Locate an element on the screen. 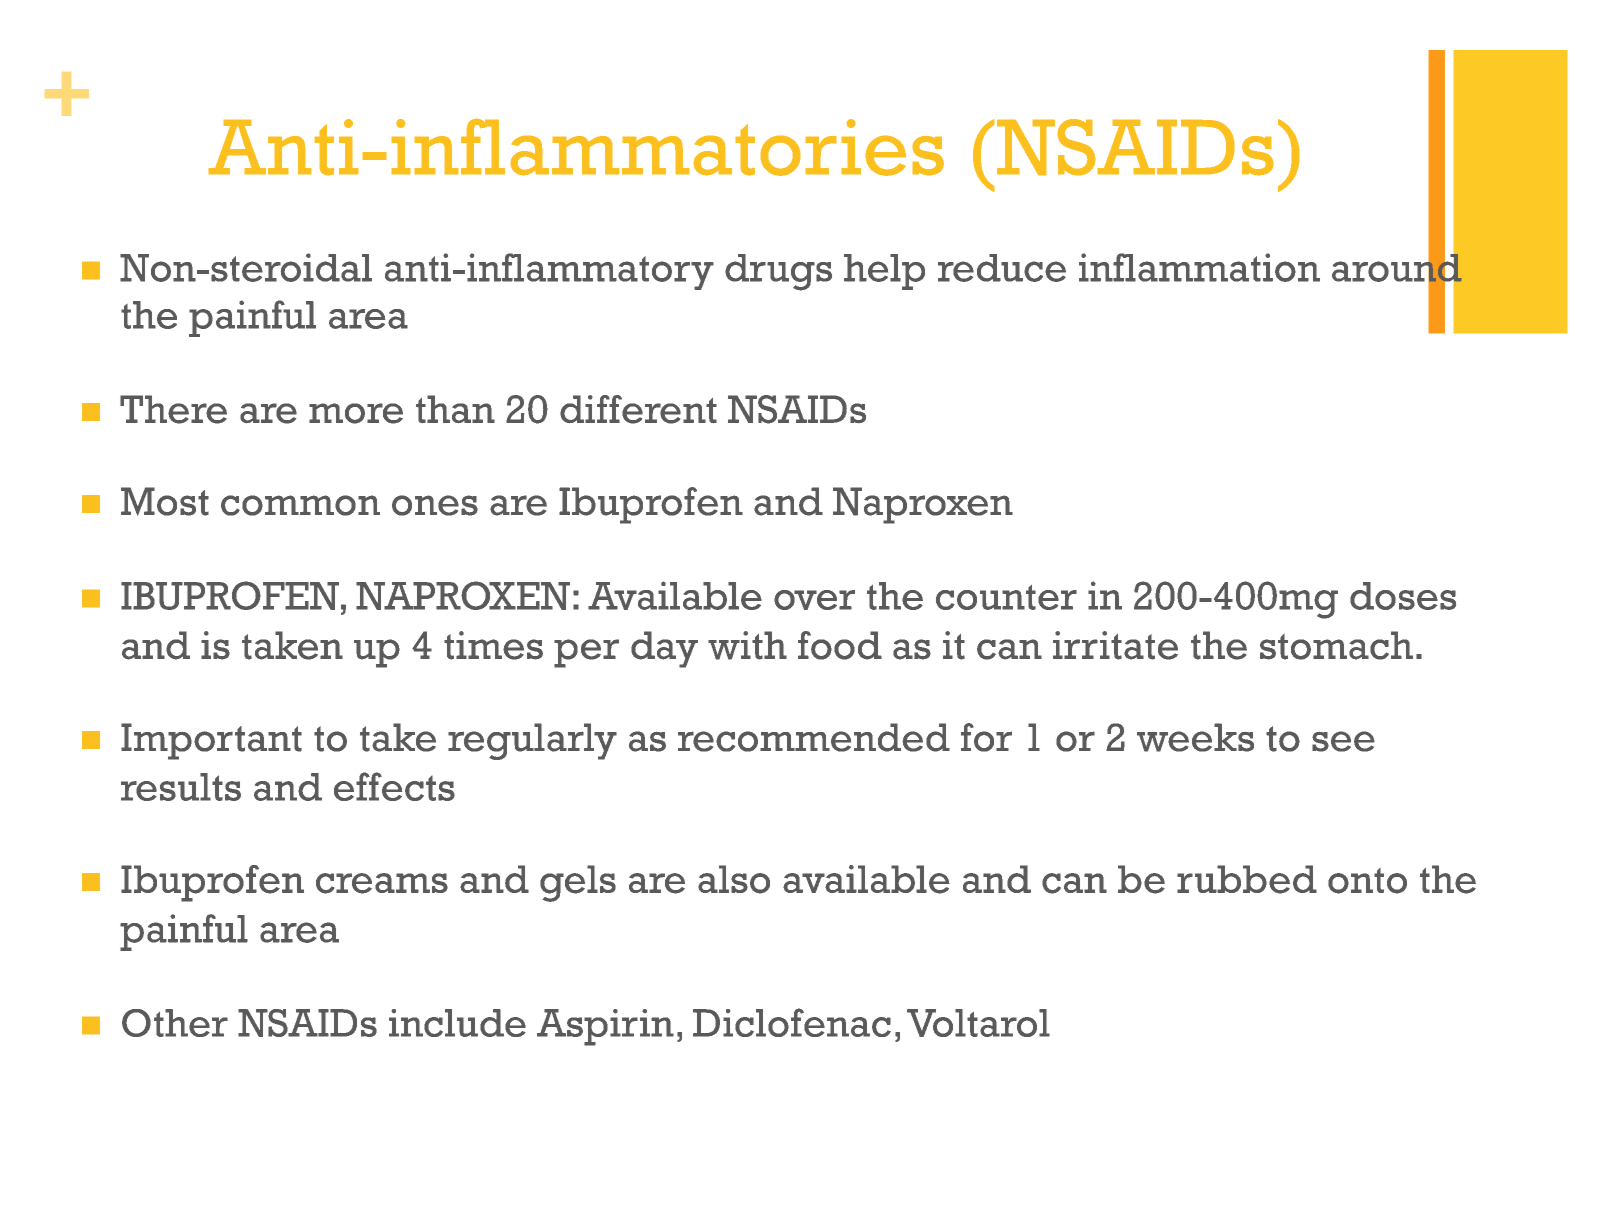  inflammation is located at coordinates (1199, 267).
